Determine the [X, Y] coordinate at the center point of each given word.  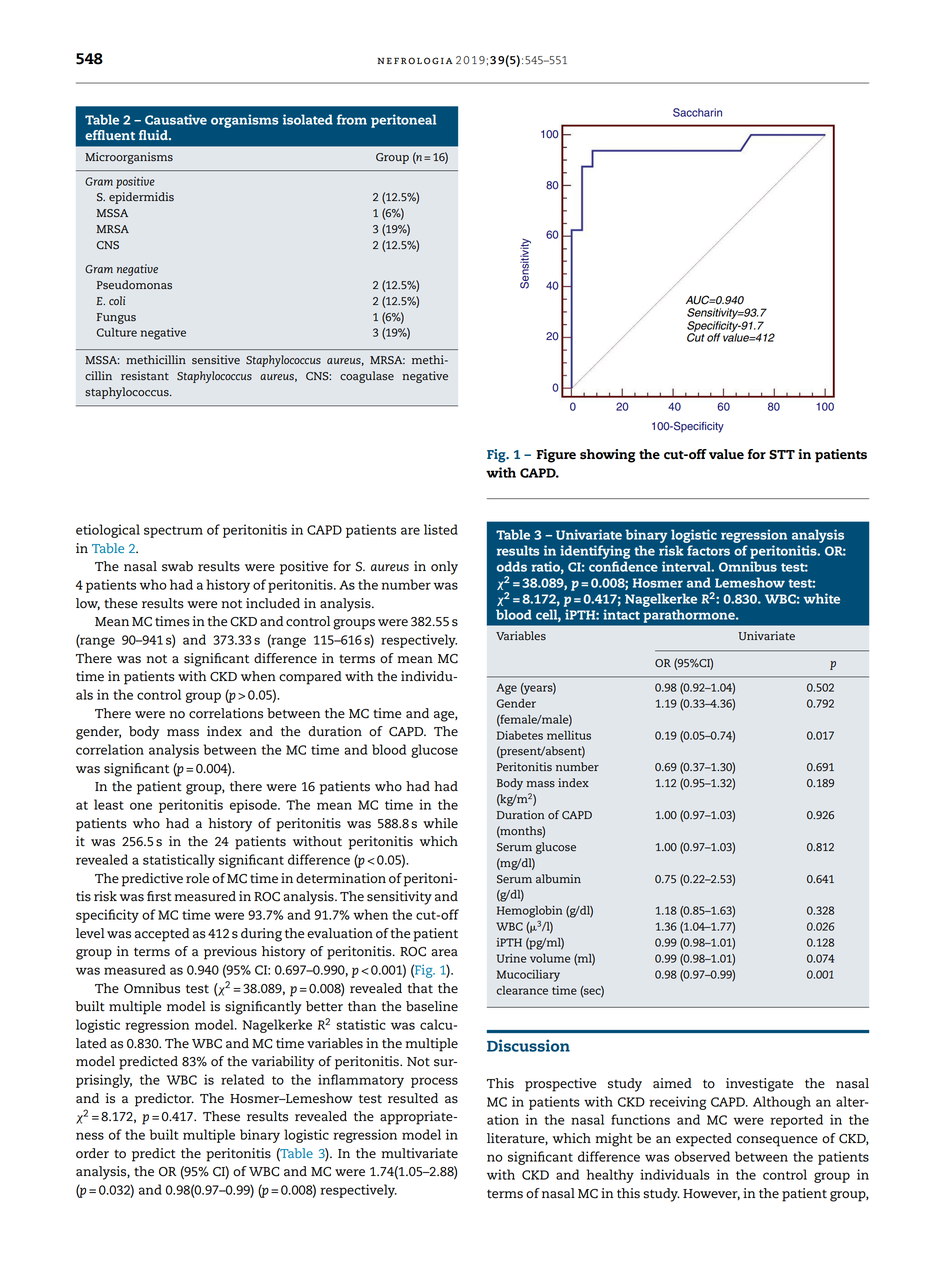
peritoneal [403, 121]
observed [702, 1156]
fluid [154, 135]
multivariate [419, 1153]
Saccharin [697, 112]
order [92, 1153]
